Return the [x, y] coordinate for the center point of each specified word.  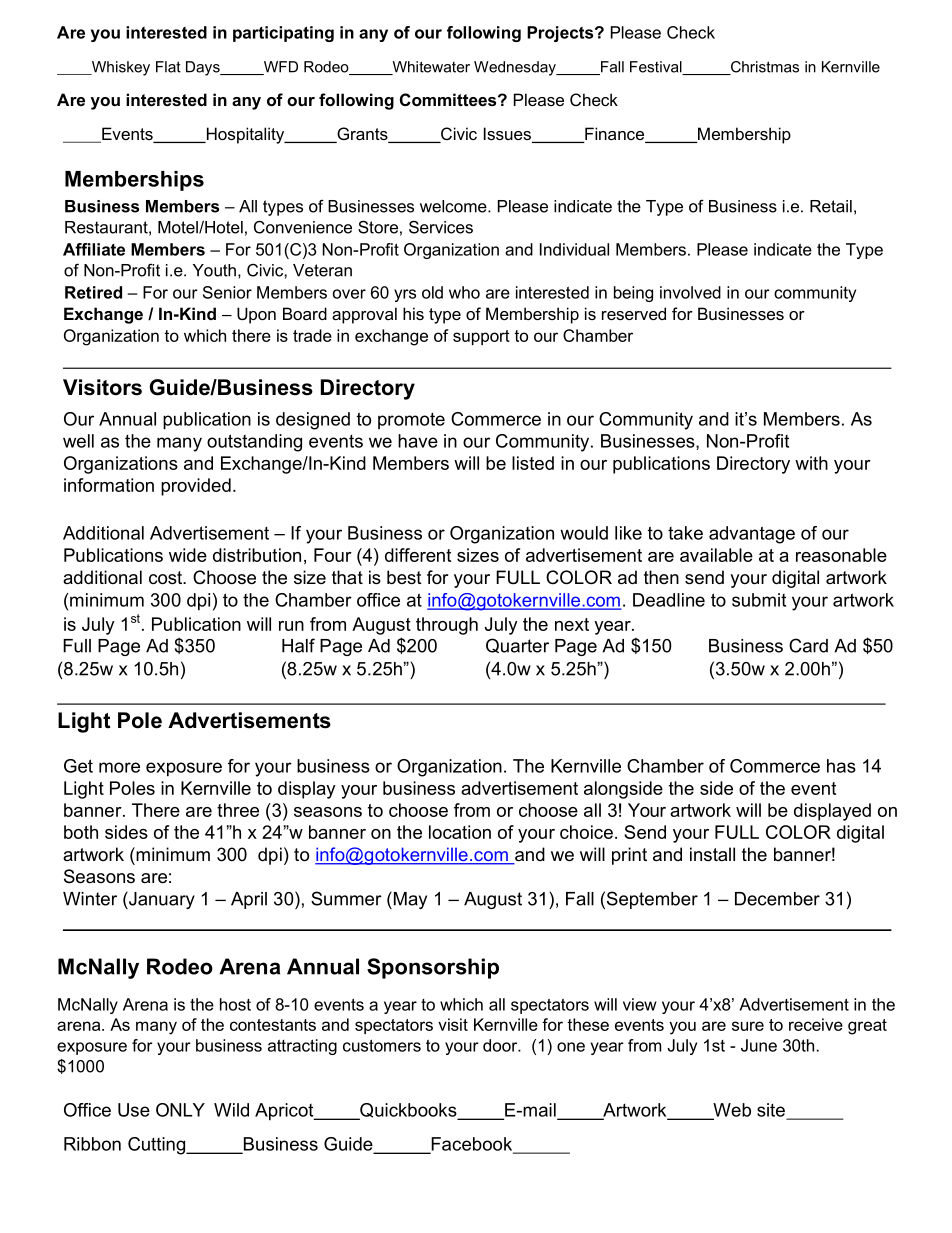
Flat [168, 67]
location [460, 832]
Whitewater [430, 68]
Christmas [763, 68]
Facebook [472, 1145]
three [238, 810]
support [481, 337]
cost [166, 578]
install [712, 854]
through [447, 626]
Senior [227, 292]
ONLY [180, 1110]
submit [759, 600]
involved [690, 292]
